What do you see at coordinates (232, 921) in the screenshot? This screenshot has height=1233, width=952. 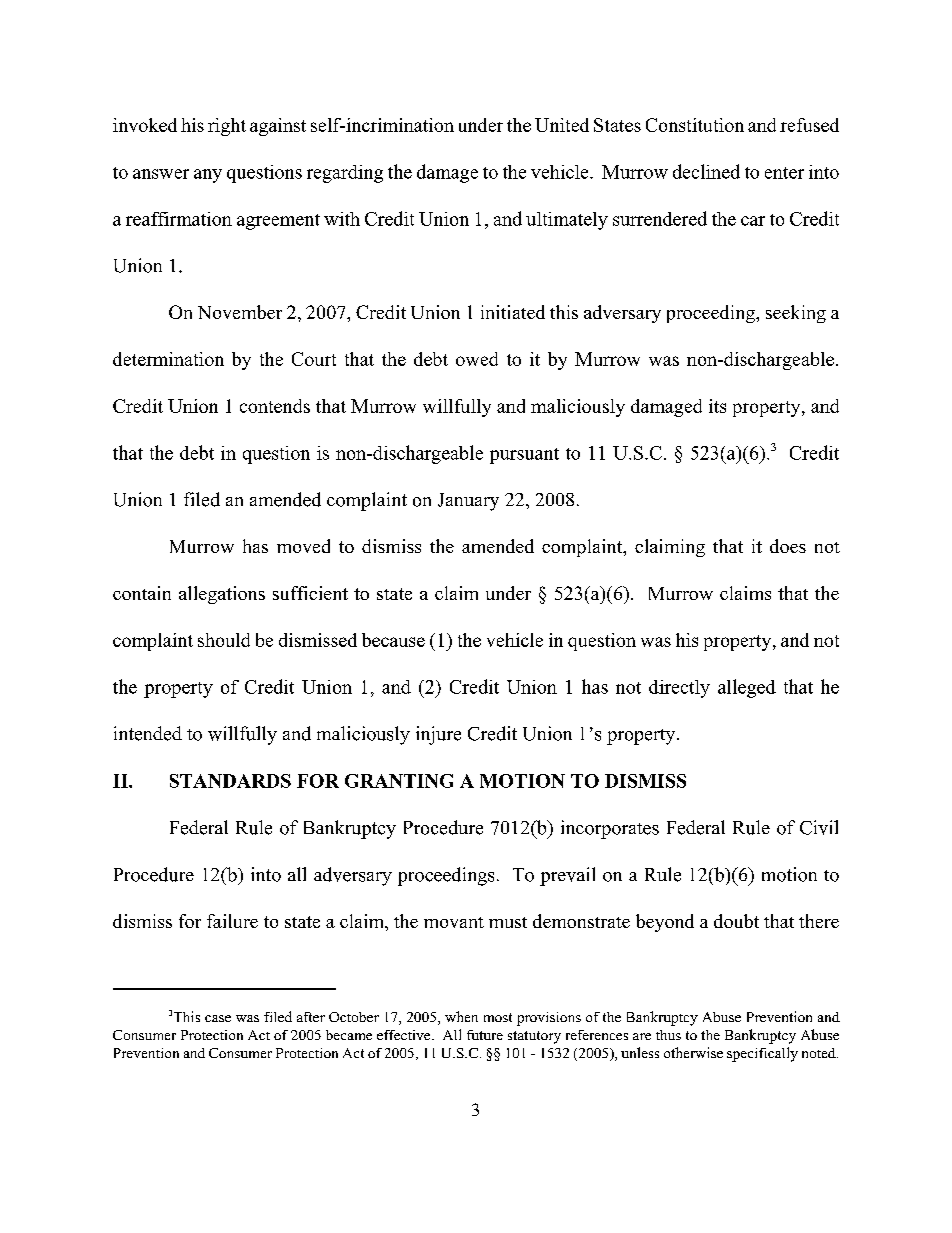 I see `failure` at bounding box center [232, 921].
